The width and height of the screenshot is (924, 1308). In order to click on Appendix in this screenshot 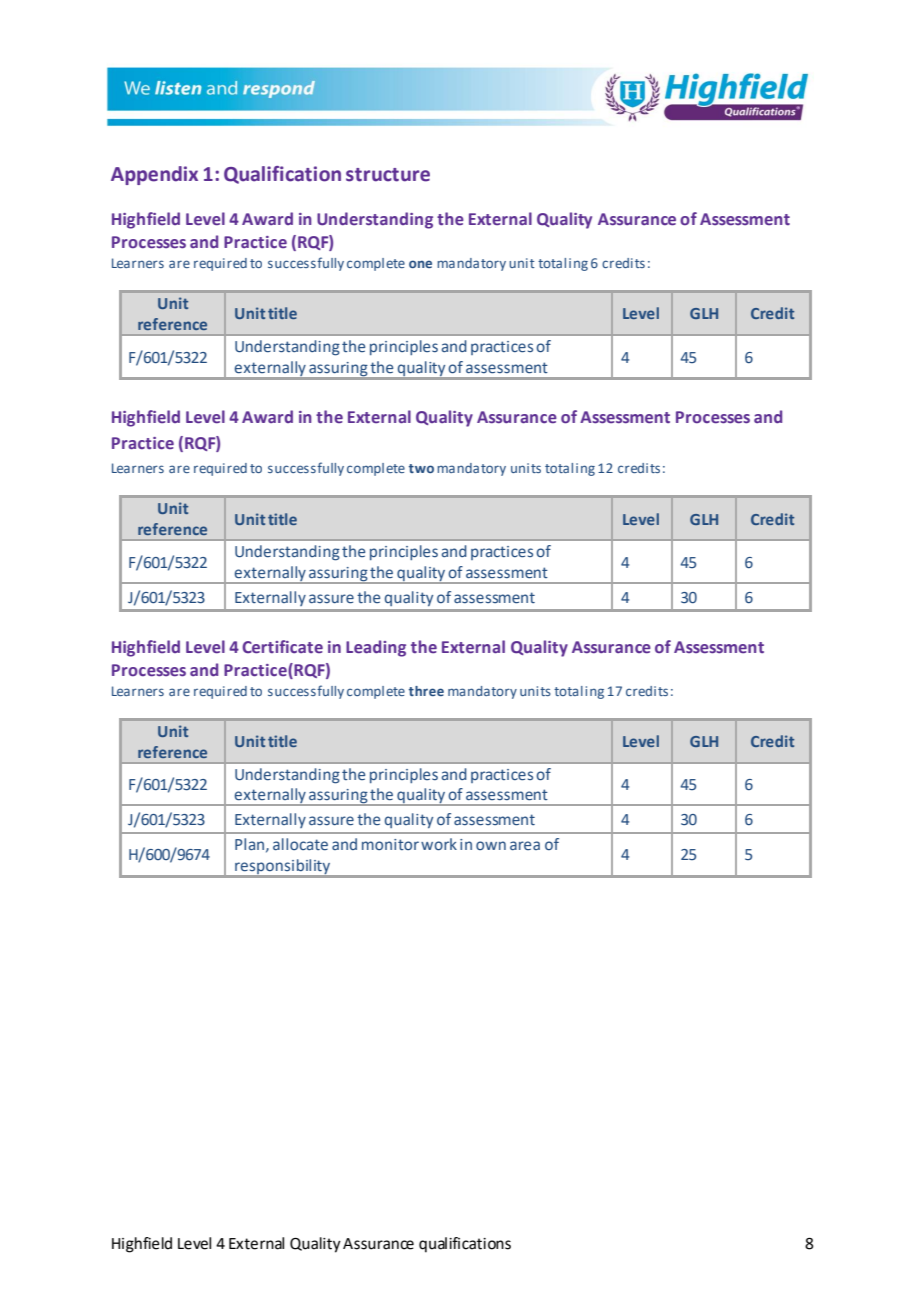, I will do `click(154, 175)`.
